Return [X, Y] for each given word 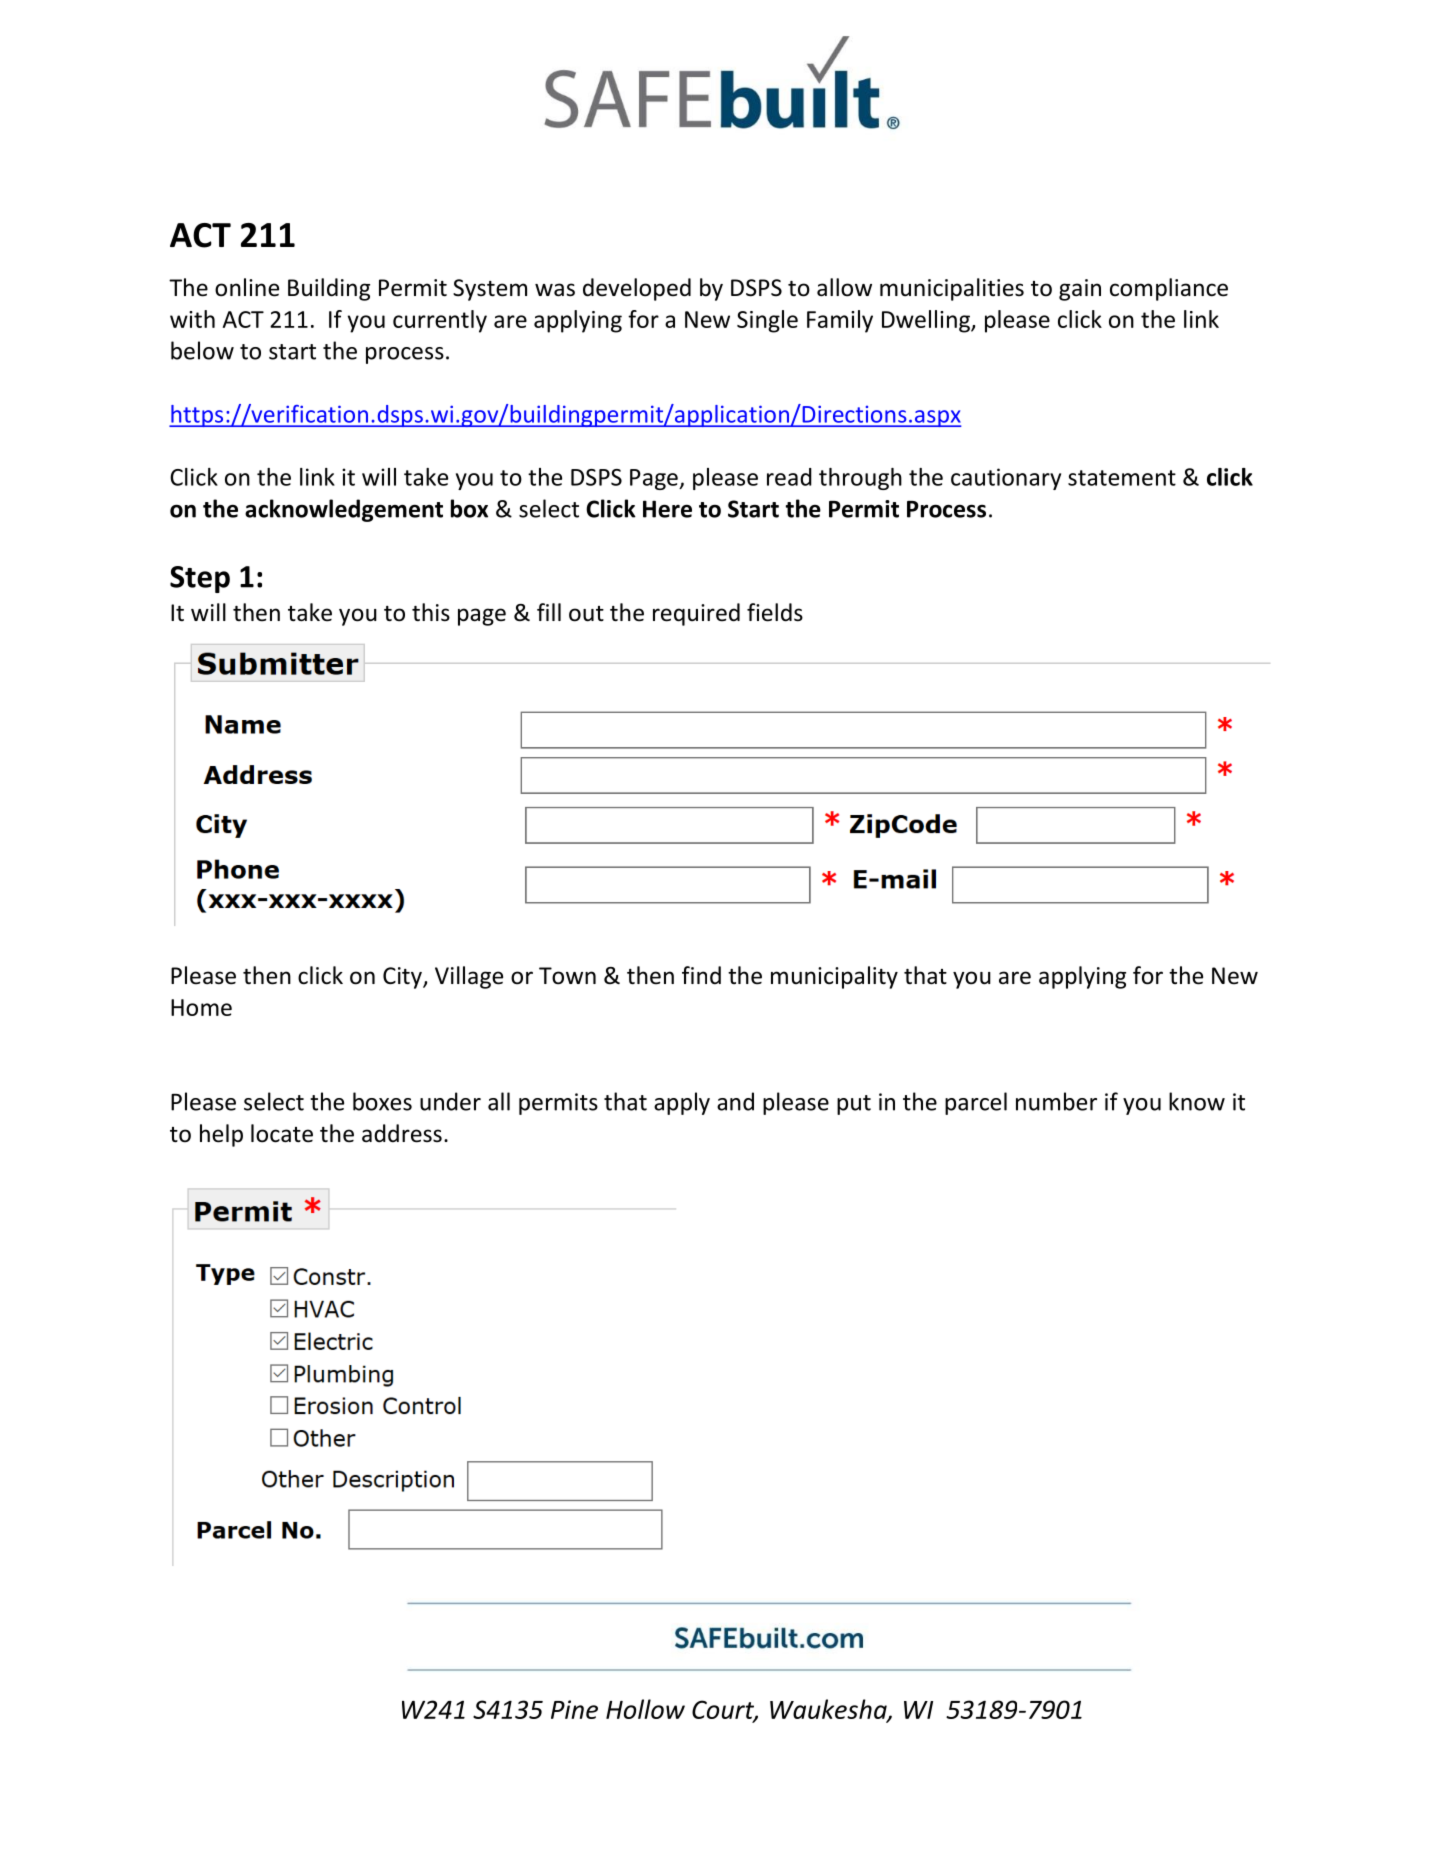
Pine [574, 1709]
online [247, 287]
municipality [834, 977]
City [403, 978]
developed [637, 289]
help [221, 1135]
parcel [976, 1103]
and [735, 1101]
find [701, 975]
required [696, 614]
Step [200, 579]
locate [282, 1133]
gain [1080, 290]
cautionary [1006, 479]
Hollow [645, 1709]
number [1056, 1101]
